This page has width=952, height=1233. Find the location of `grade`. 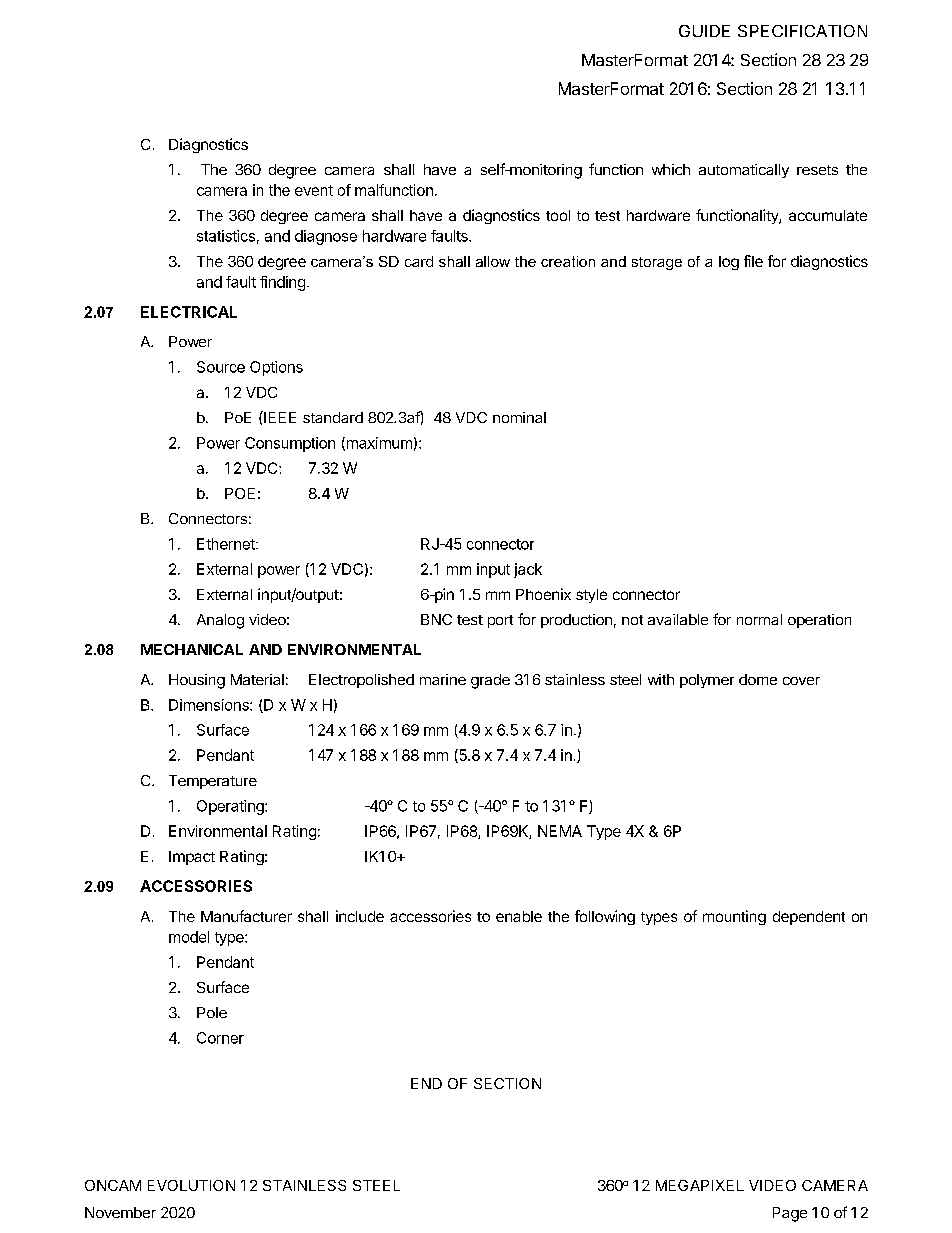

grade is located at coordinates (490, 681).
